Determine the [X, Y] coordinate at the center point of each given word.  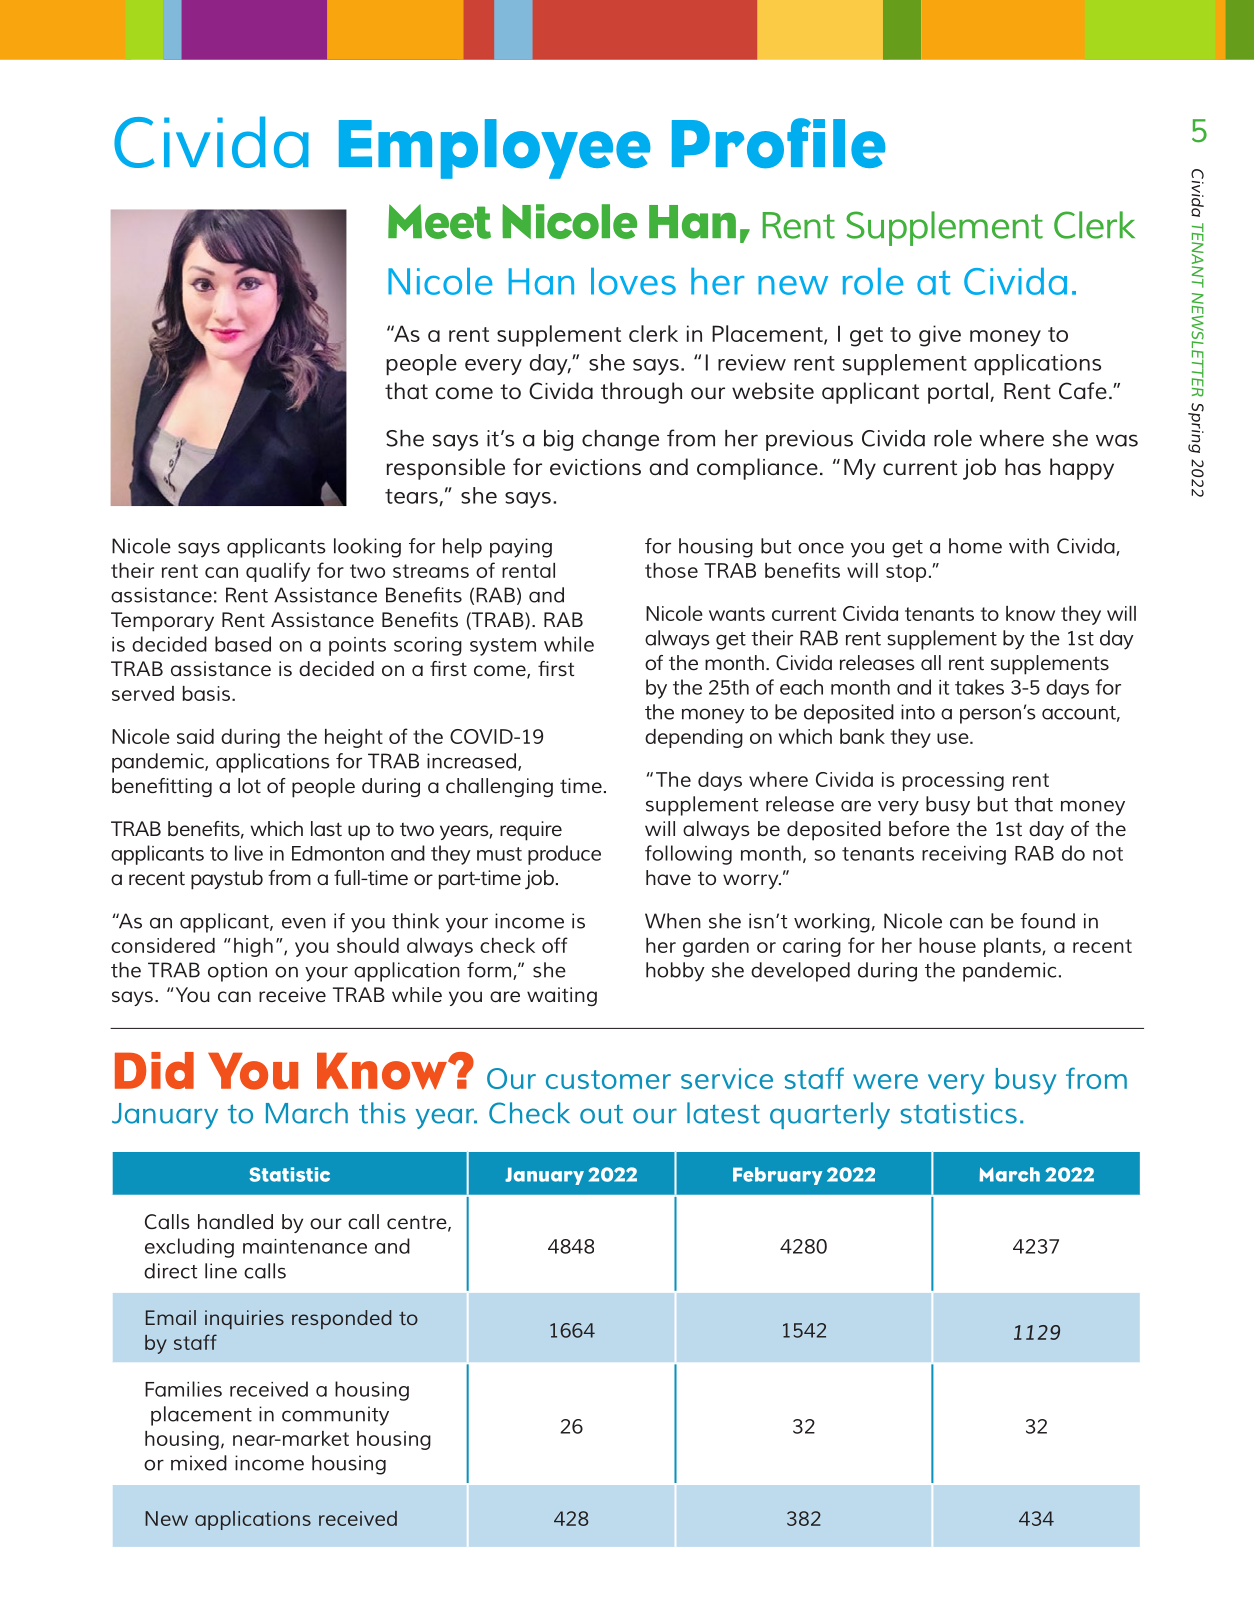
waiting [562, 996]
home [975, 546]
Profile [778, 143]
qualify [278, 572]
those [671, 570]
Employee [494, 149]
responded [342, 1319]
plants [1013, 947]
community [335, 1416]
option [237, 972]
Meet [439, 221]
